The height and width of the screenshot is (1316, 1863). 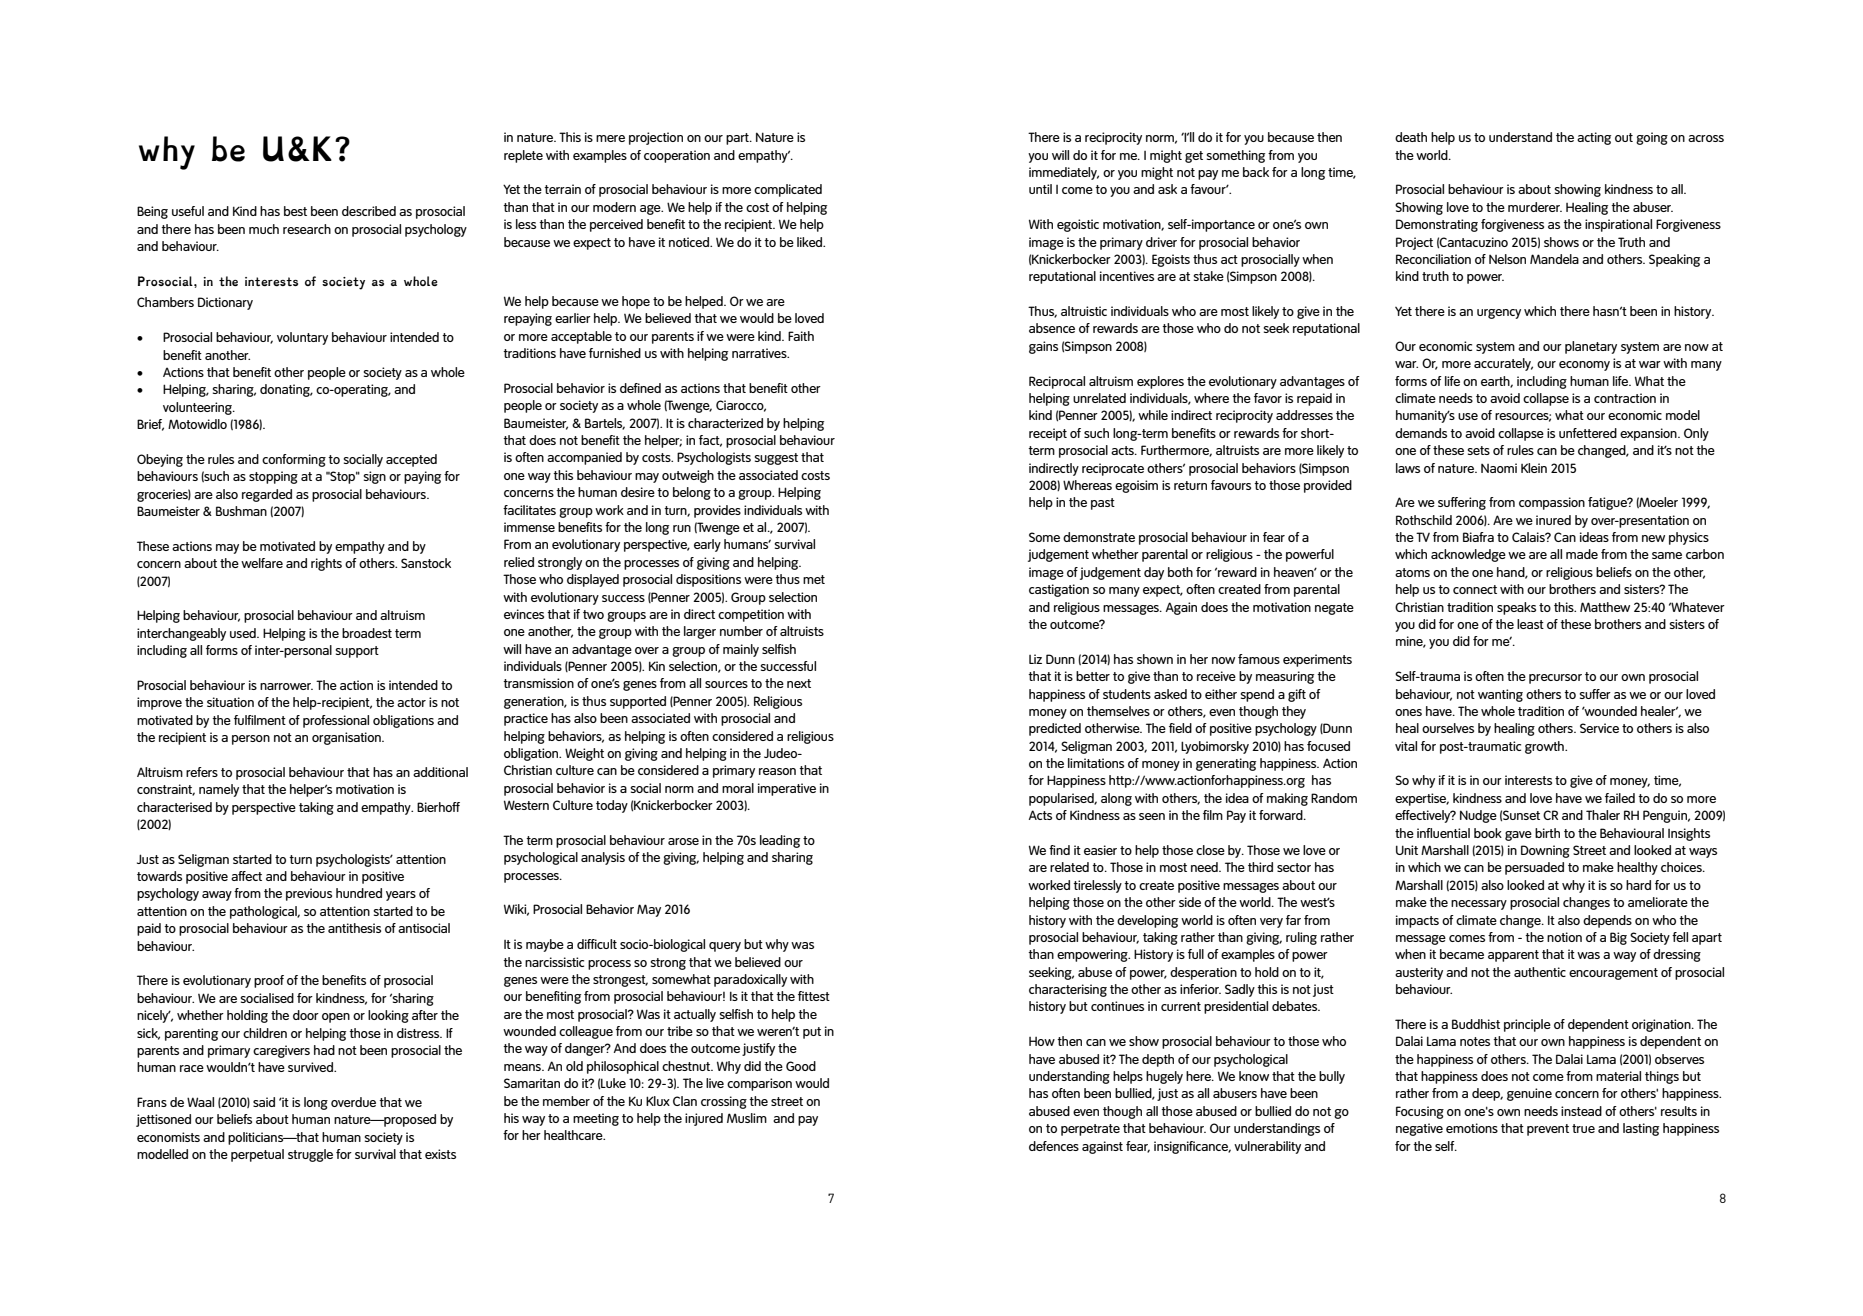 What do you see at coordinates (1594, 138) in the screenshot?
I see `acting` at bounding box center [1594, 138].
